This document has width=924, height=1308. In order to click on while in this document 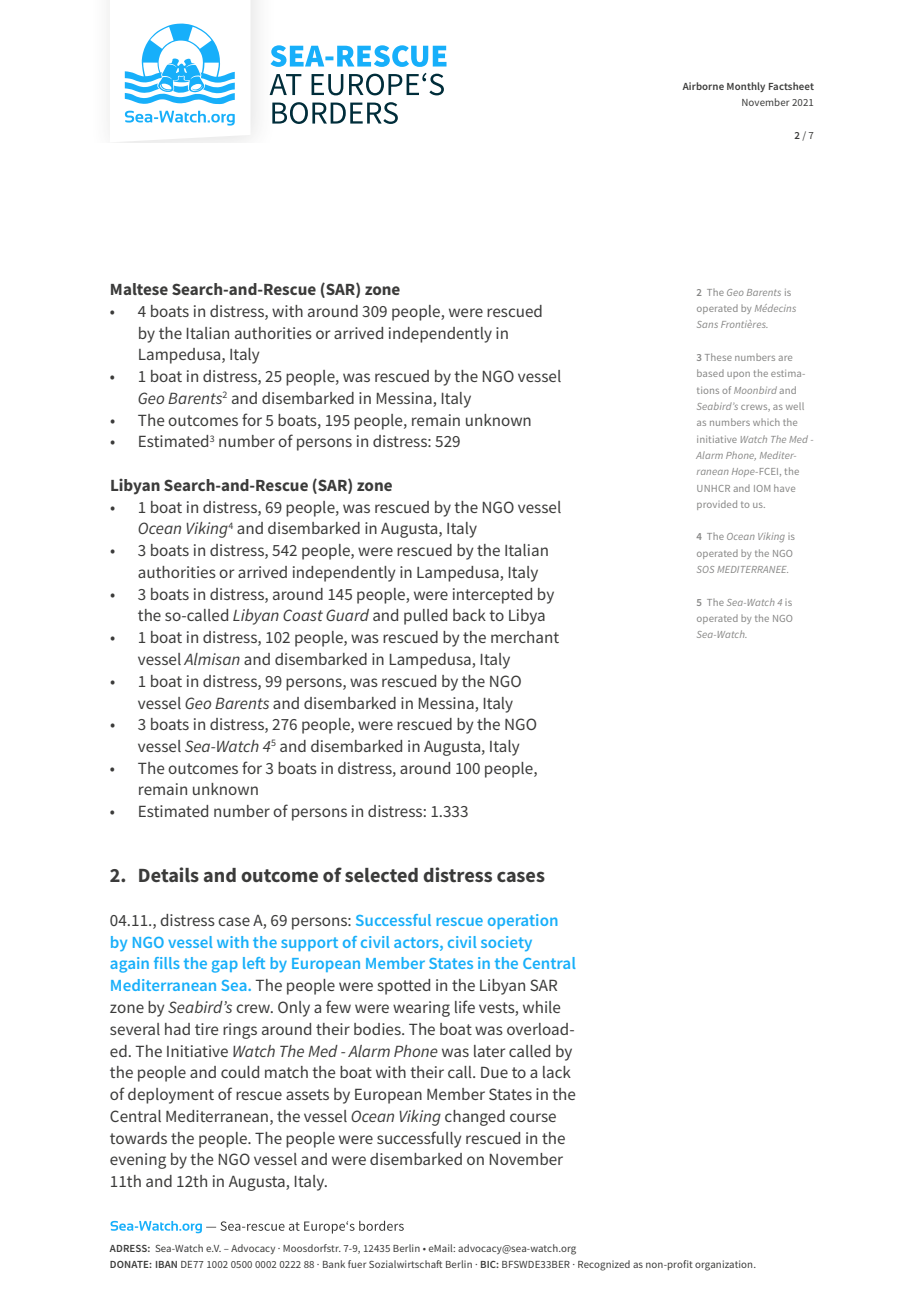, I will do `click(541, 1007)`.
